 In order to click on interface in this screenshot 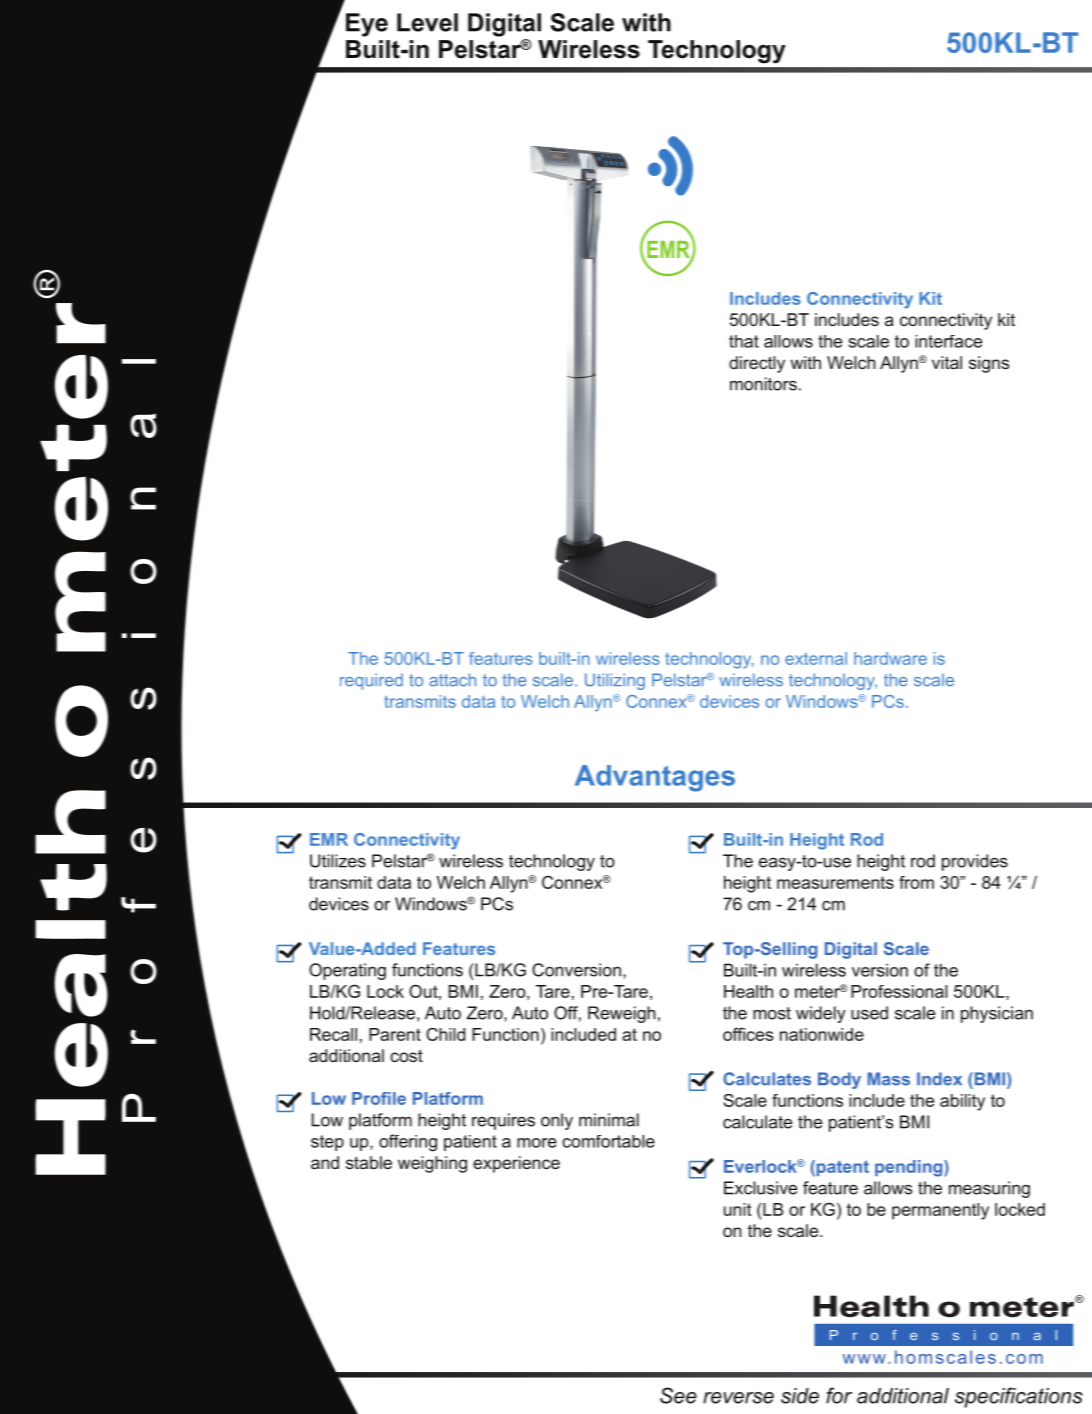, I will do `click(948, 341)`.
